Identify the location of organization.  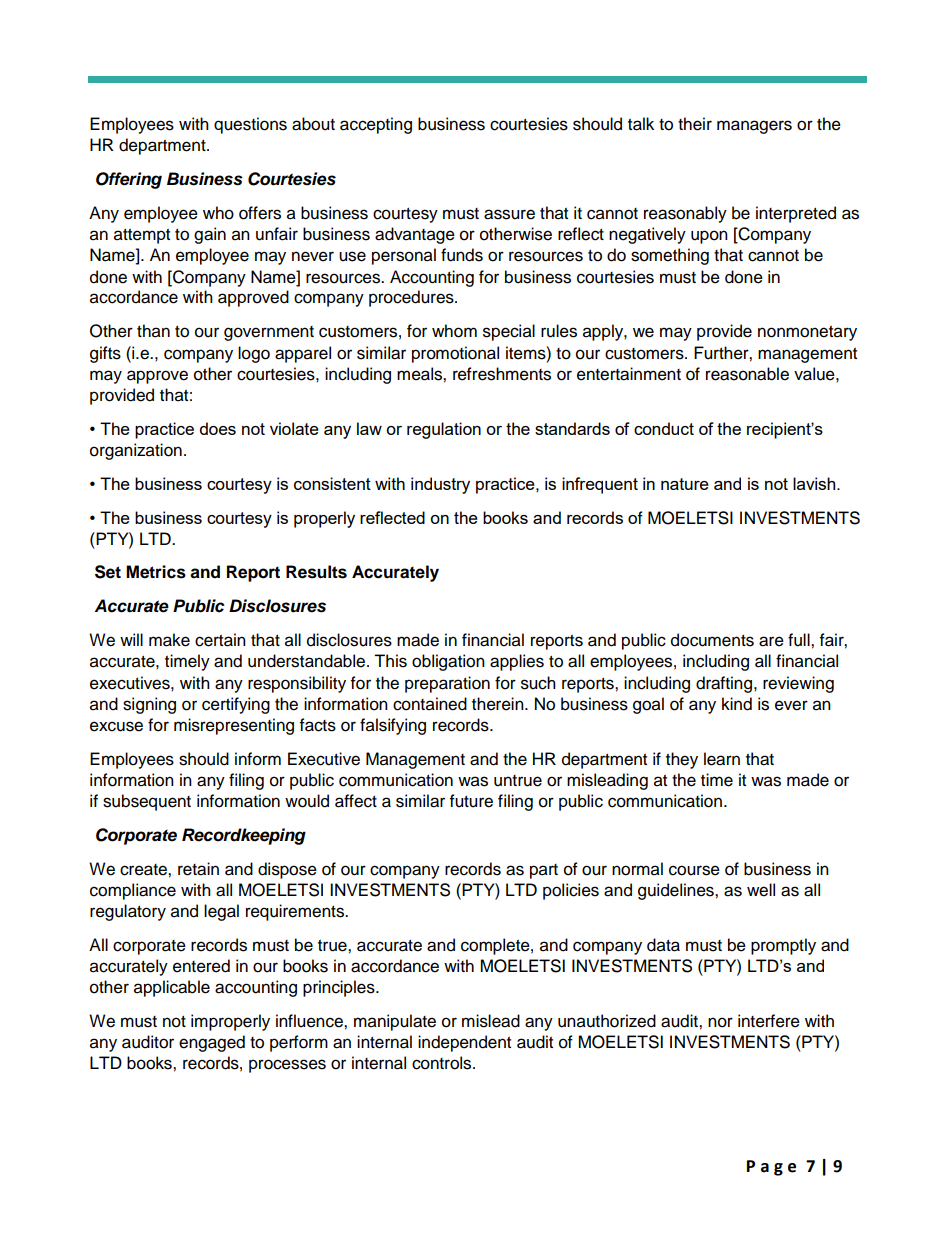
(136, 451).
